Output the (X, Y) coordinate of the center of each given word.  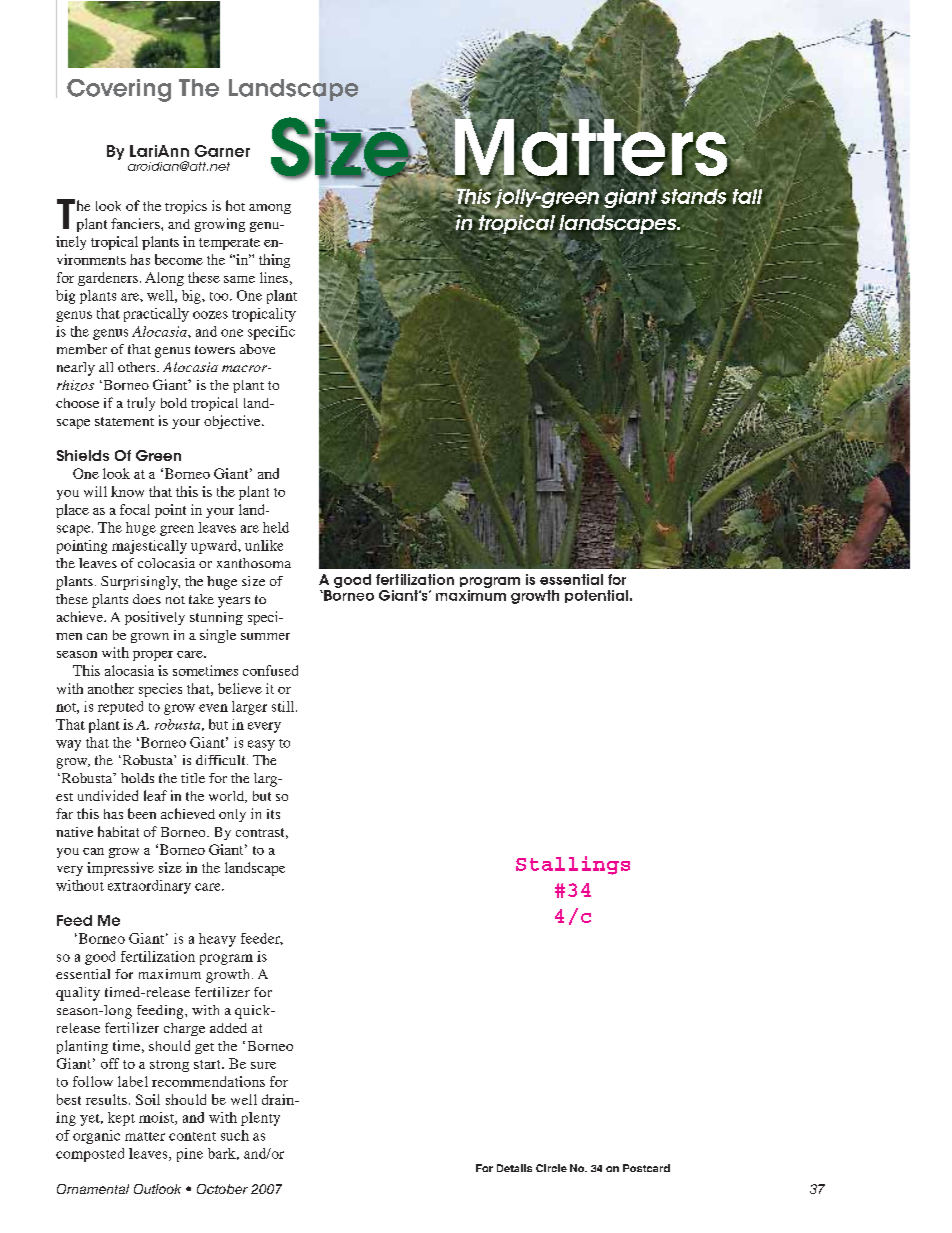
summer (265, 636)
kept (121, 1119)
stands (694, 196)
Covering (119, 90)
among (270, 209)
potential (596, 596)
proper (153, 656)
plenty (260, 1119)
